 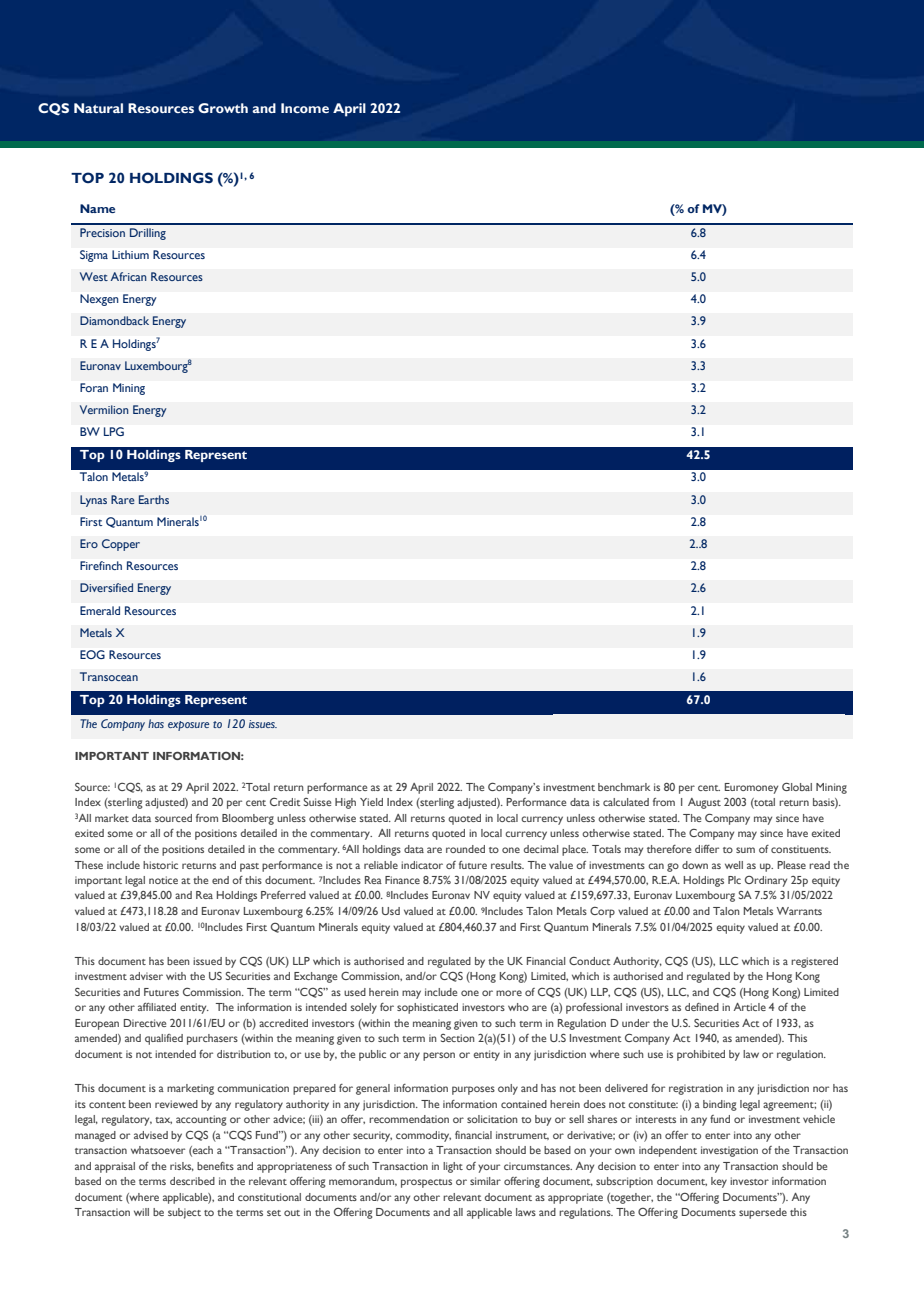 What do you see at coordinates (704, 803) in the page?
I see `August` at bounding box center [704, 803].
